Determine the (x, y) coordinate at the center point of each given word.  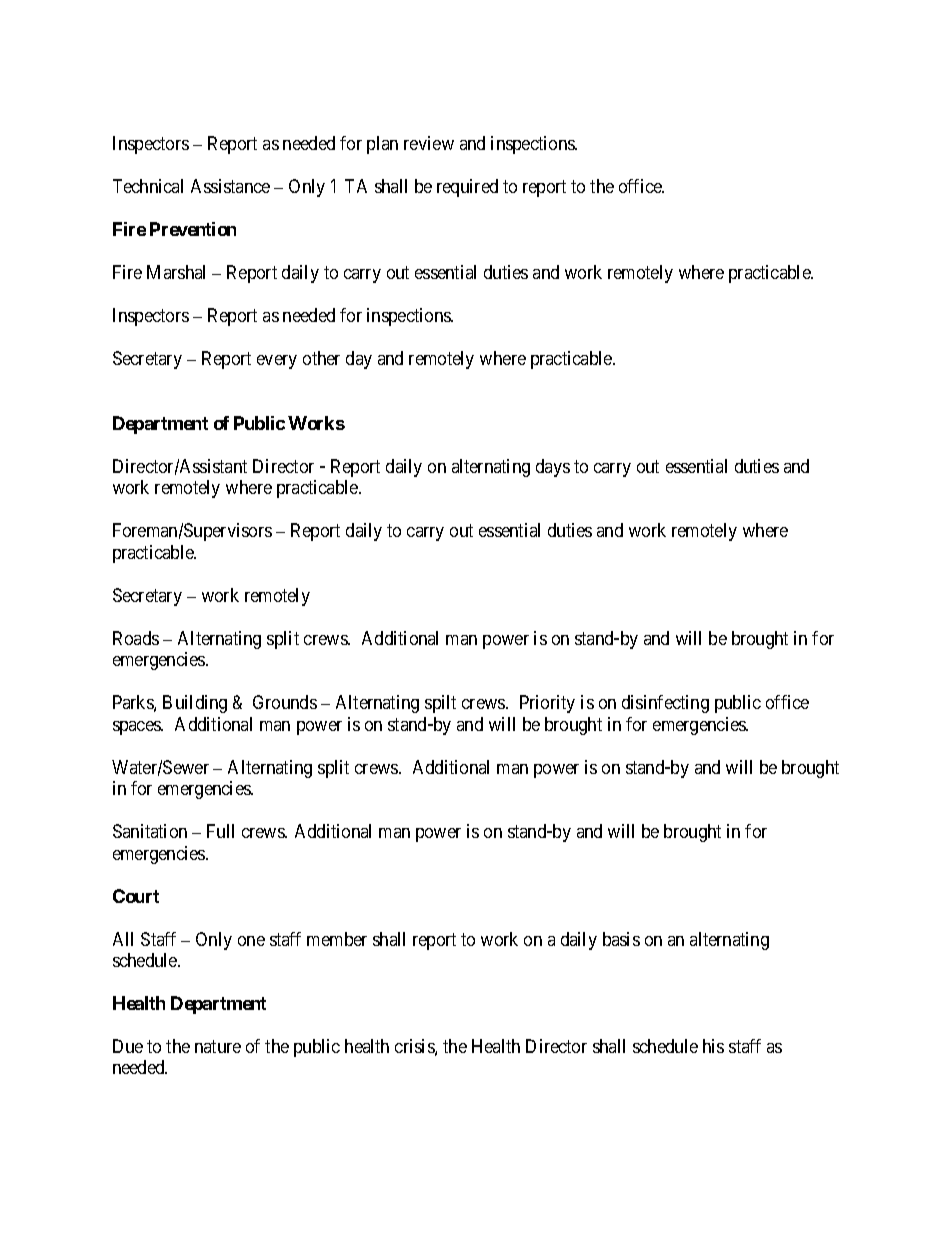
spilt (440, 704)
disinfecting (665, 704)
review (429, 143)
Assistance (230, 186)
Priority (547, 704)
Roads (136, 638)
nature (218, 1046)
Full (220, 831)
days (553, 468)
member (337, 939)
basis (621, 939)
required (467, 188)
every (277, 362)
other (321, 358)
